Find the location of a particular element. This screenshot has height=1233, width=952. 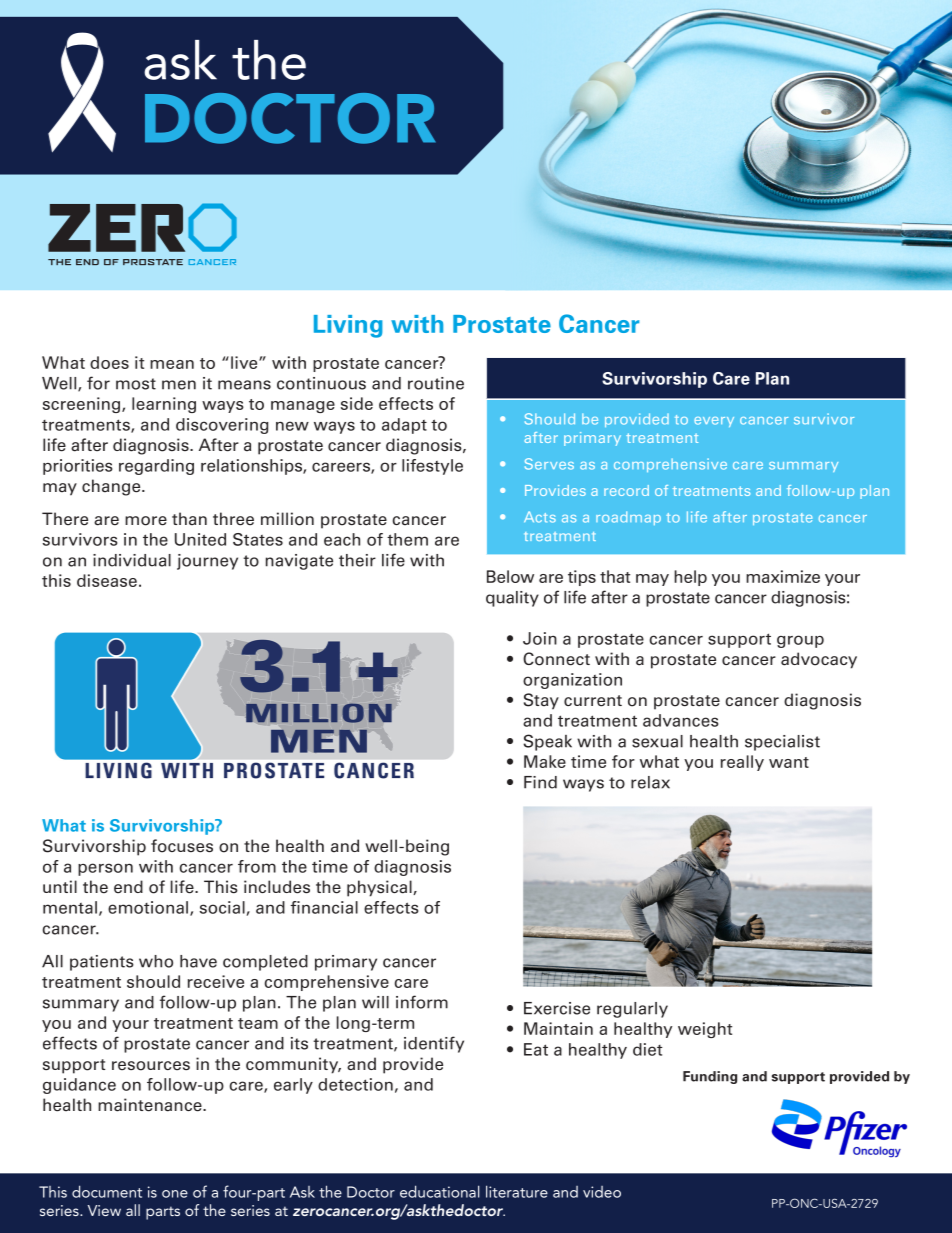

resources is located at coordinates (151, 1066).
